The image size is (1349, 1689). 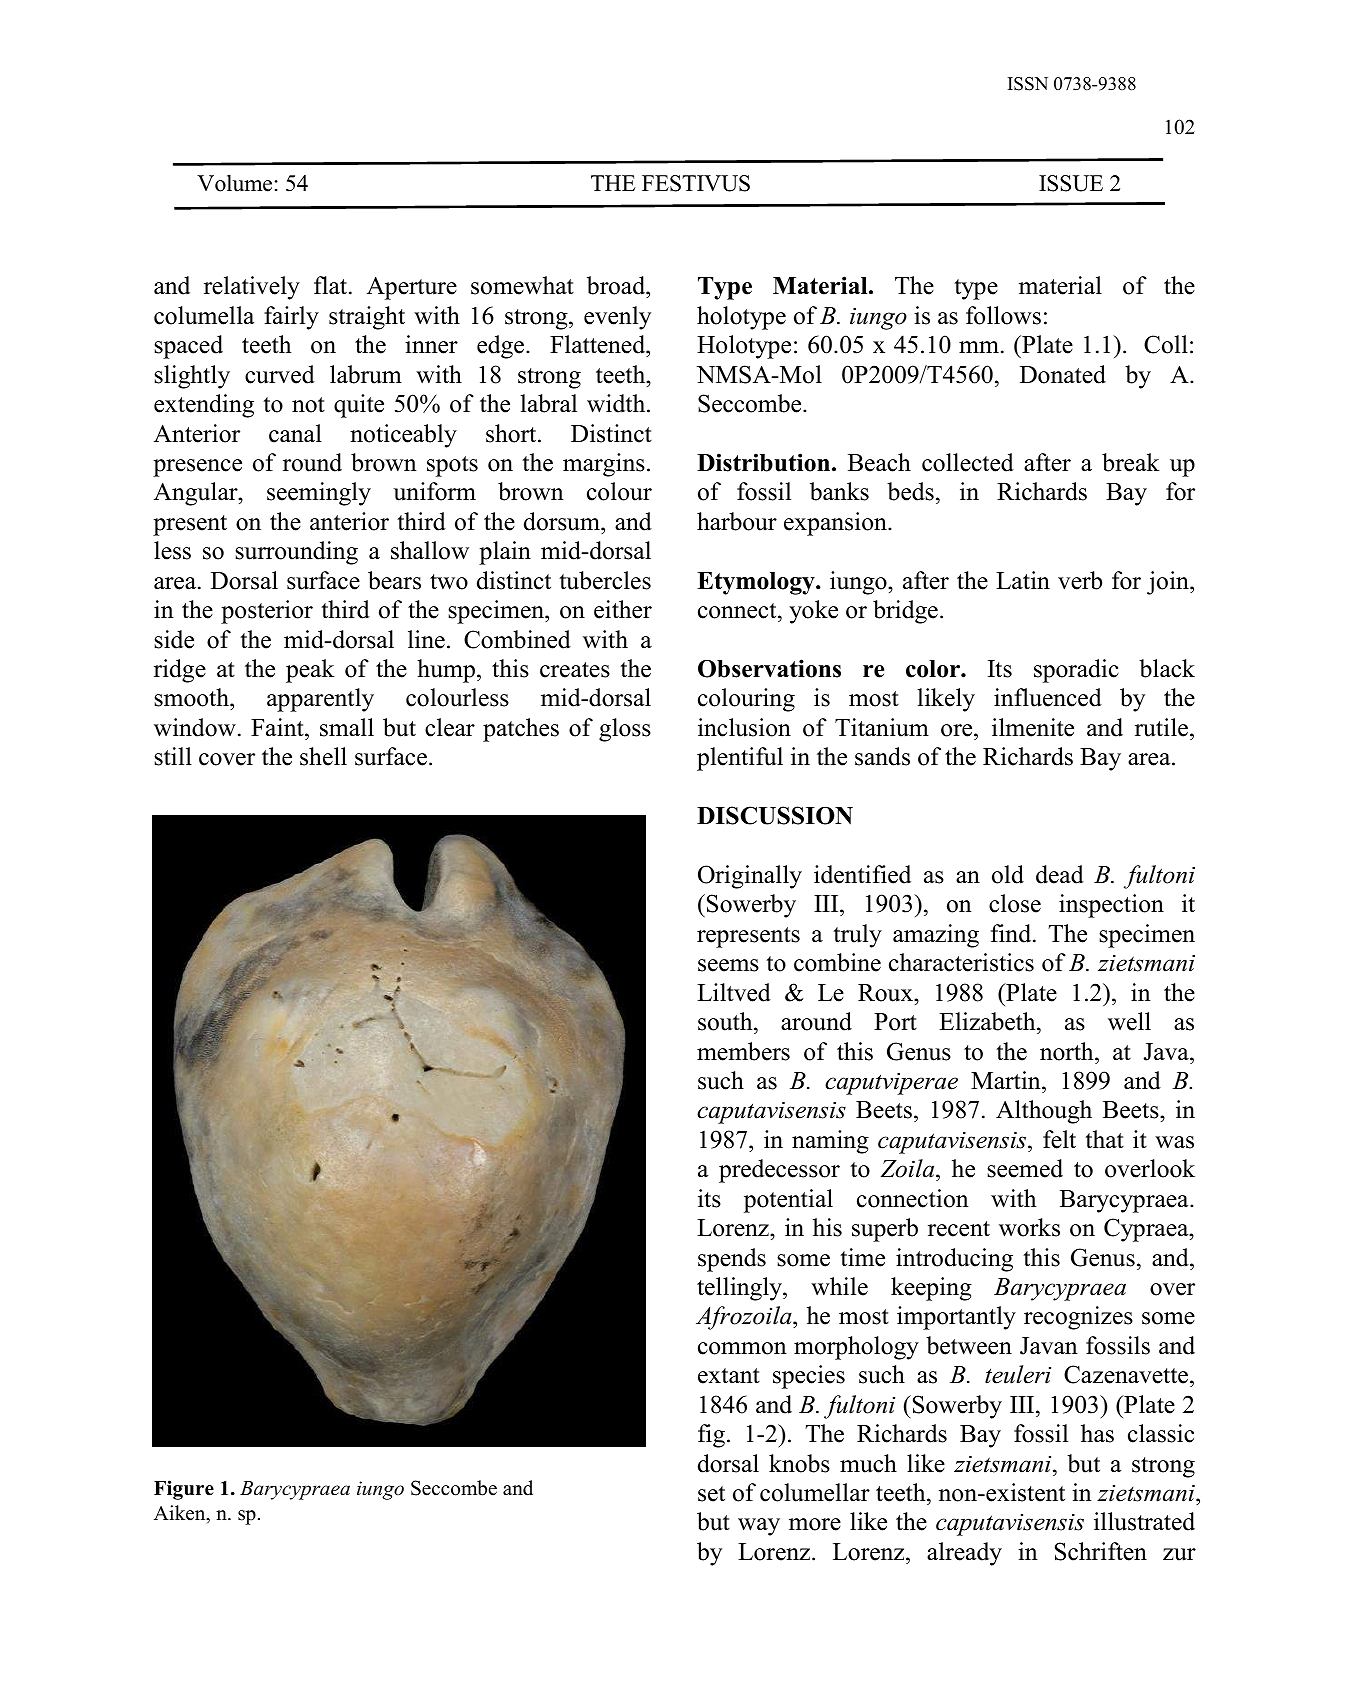 I want to click on shell, so click(x=323, y=756).
